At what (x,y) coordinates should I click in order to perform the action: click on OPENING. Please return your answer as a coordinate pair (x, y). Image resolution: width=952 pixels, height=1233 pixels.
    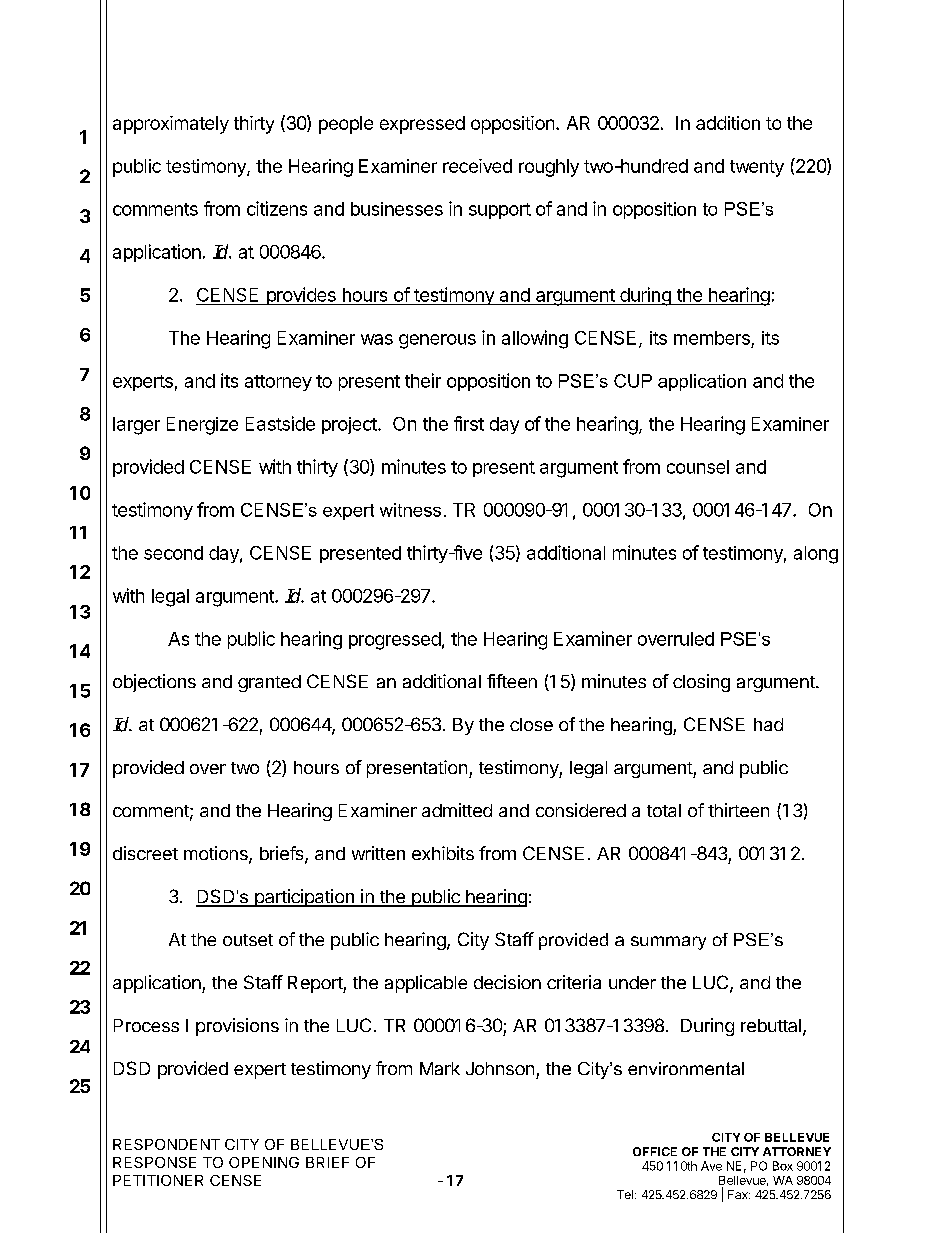
    Looking at the image, I should click on (264, 1162).
